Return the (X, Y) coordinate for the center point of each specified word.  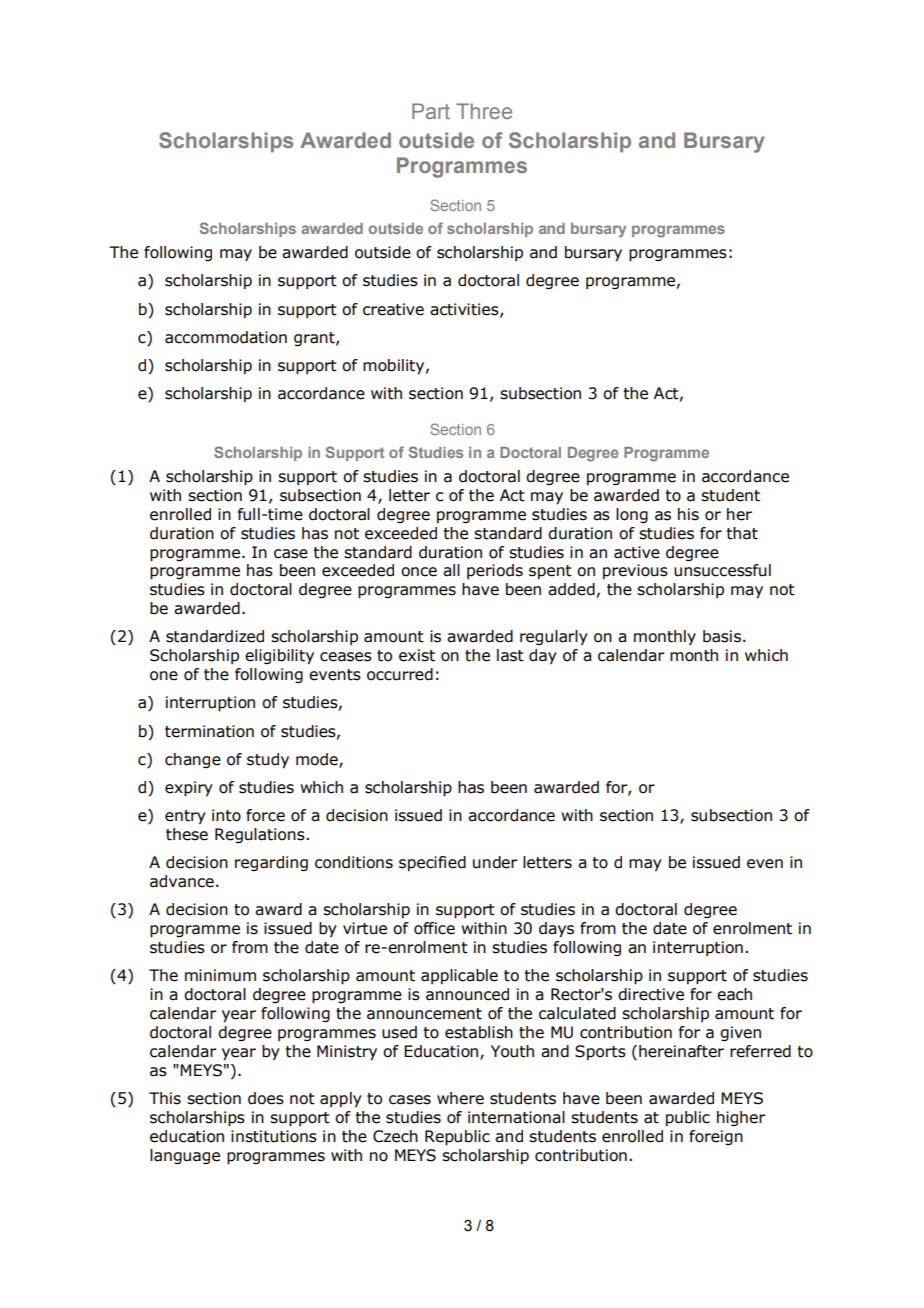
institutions (274, 1136)
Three (484, 111)
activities (465, 310)
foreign (716, 1137)
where (460, 1098)
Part (431, 111)
